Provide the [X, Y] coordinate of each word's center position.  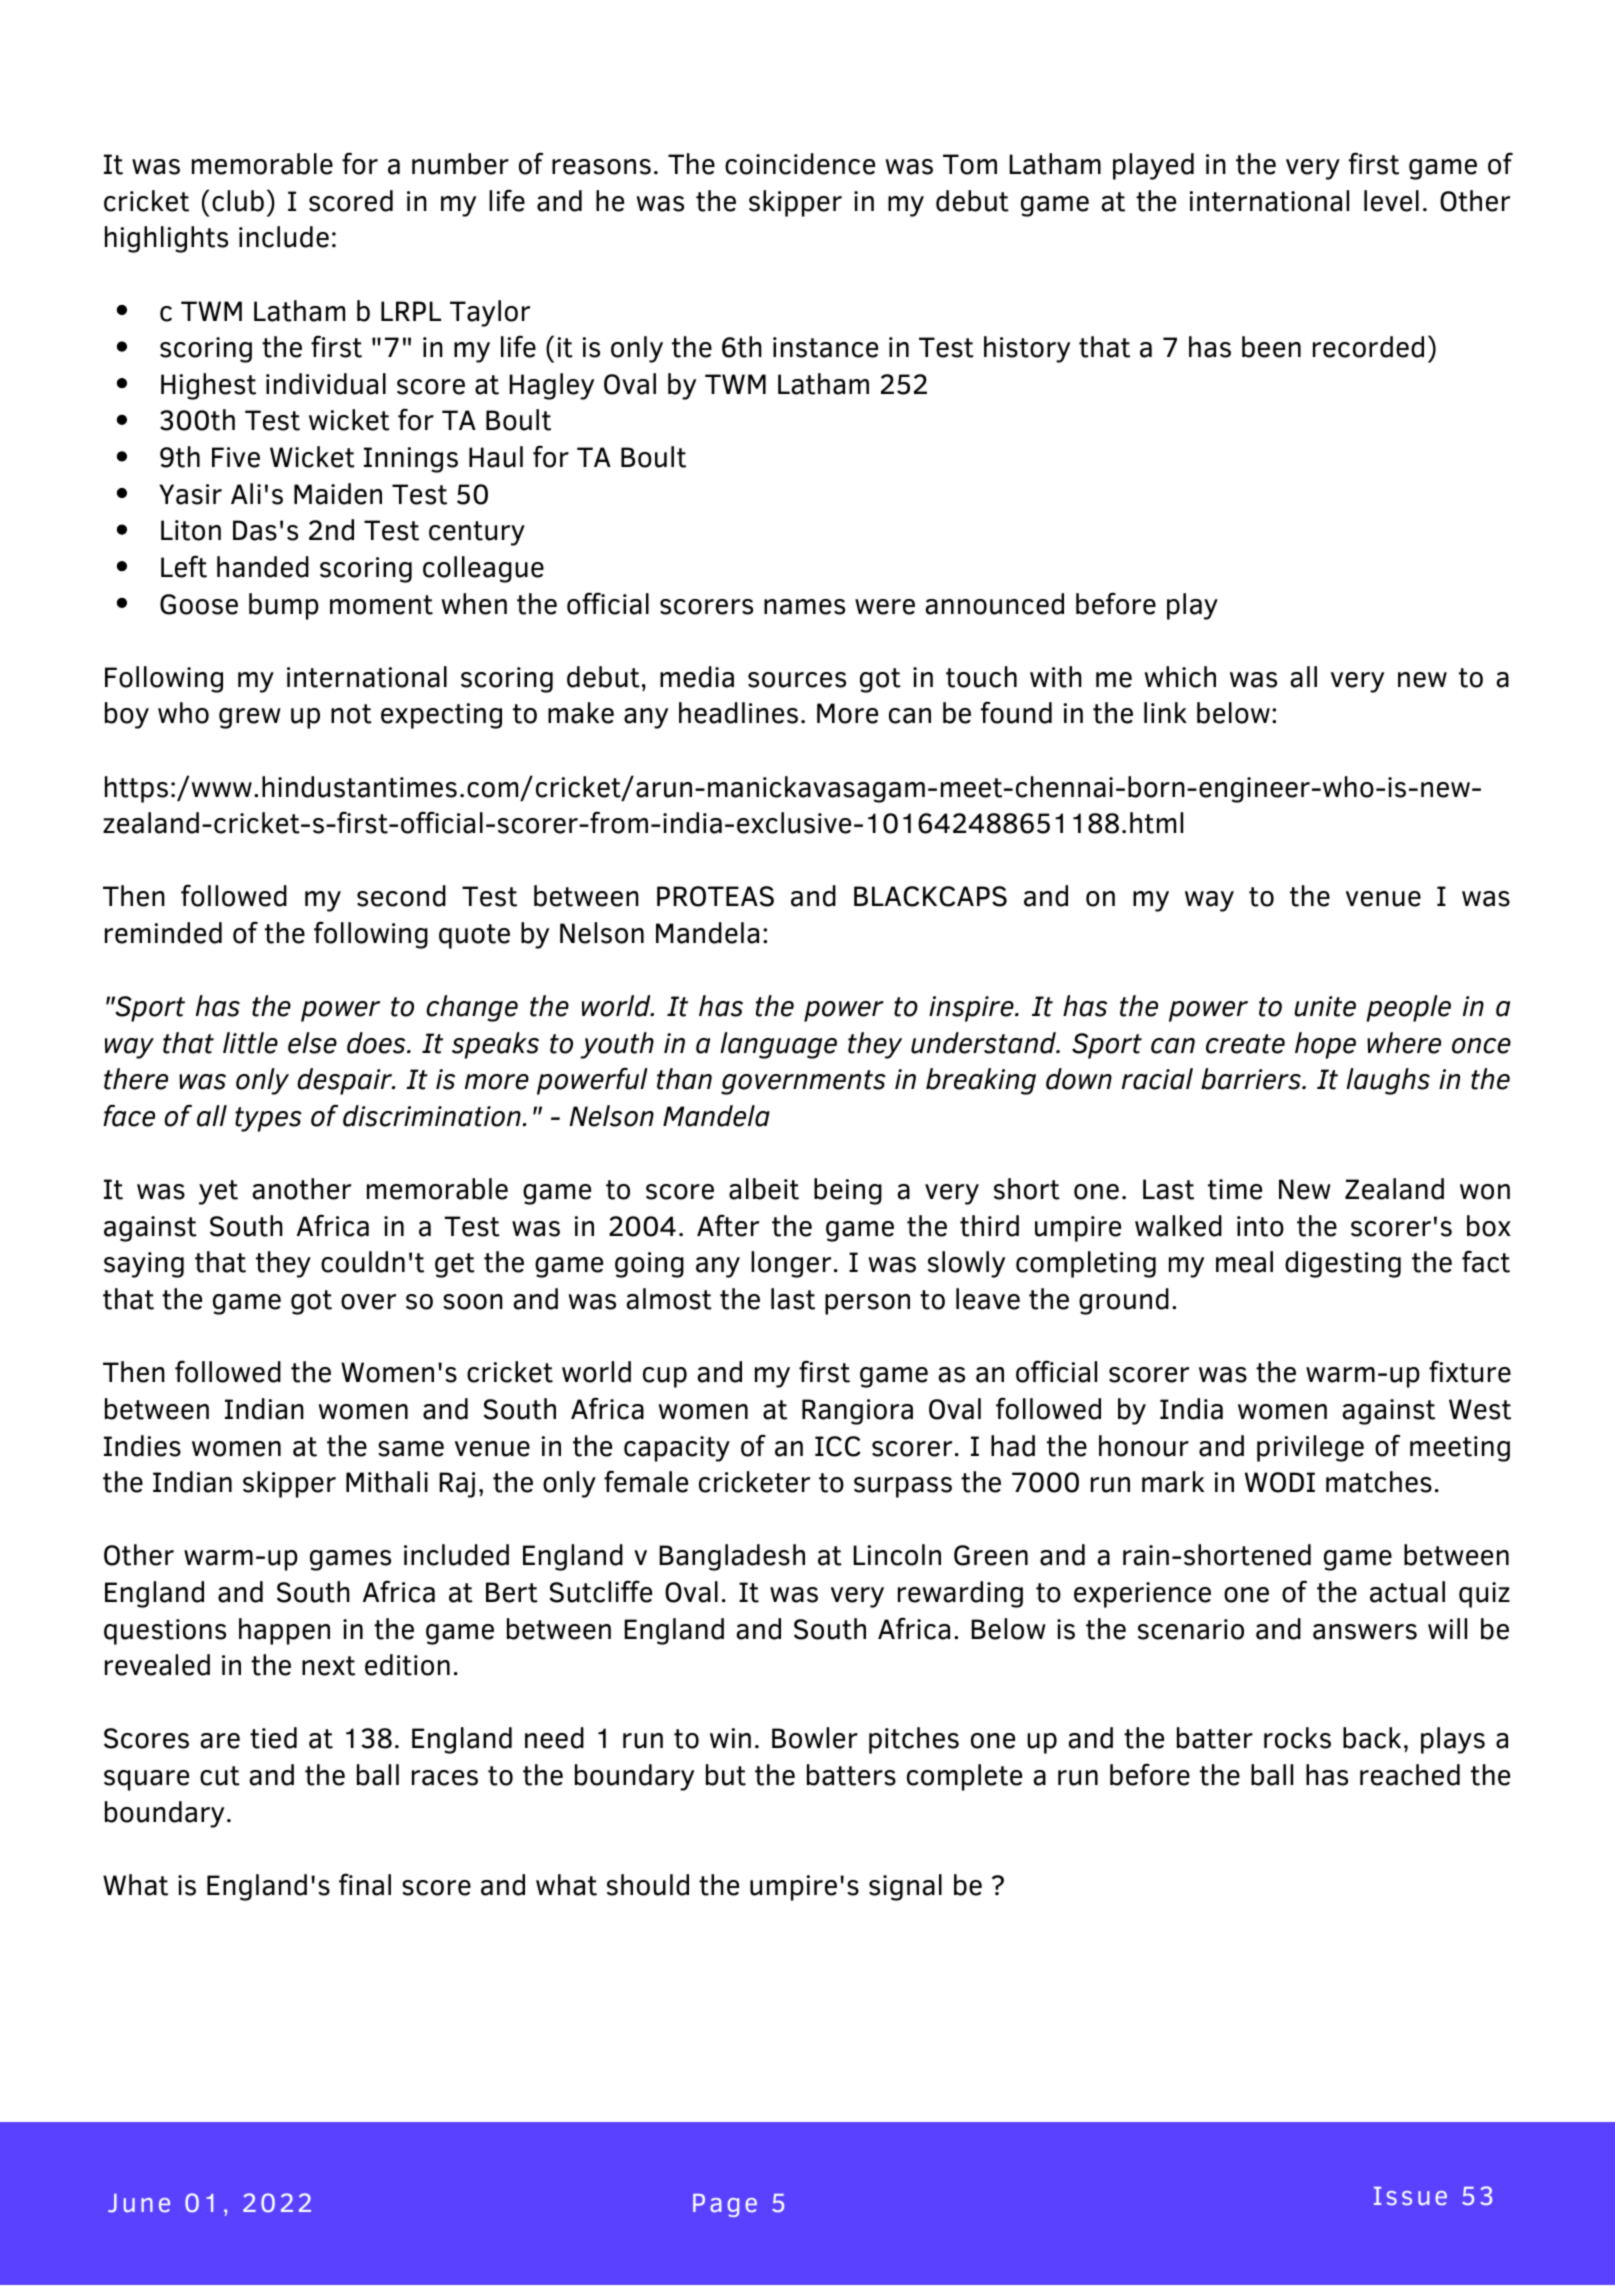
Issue [1410, 2196]
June [139, 2203]
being [848, 1191]
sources [797, 680]
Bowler [815, 1738]
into [1260, 1226]
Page [725, 2205]
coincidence [800, 164]
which [1180, 677]
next [328, 1666]
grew [250, 718]
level [1391, 201]
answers [1365, 1632]
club [238, 201]
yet [218, 1192]
